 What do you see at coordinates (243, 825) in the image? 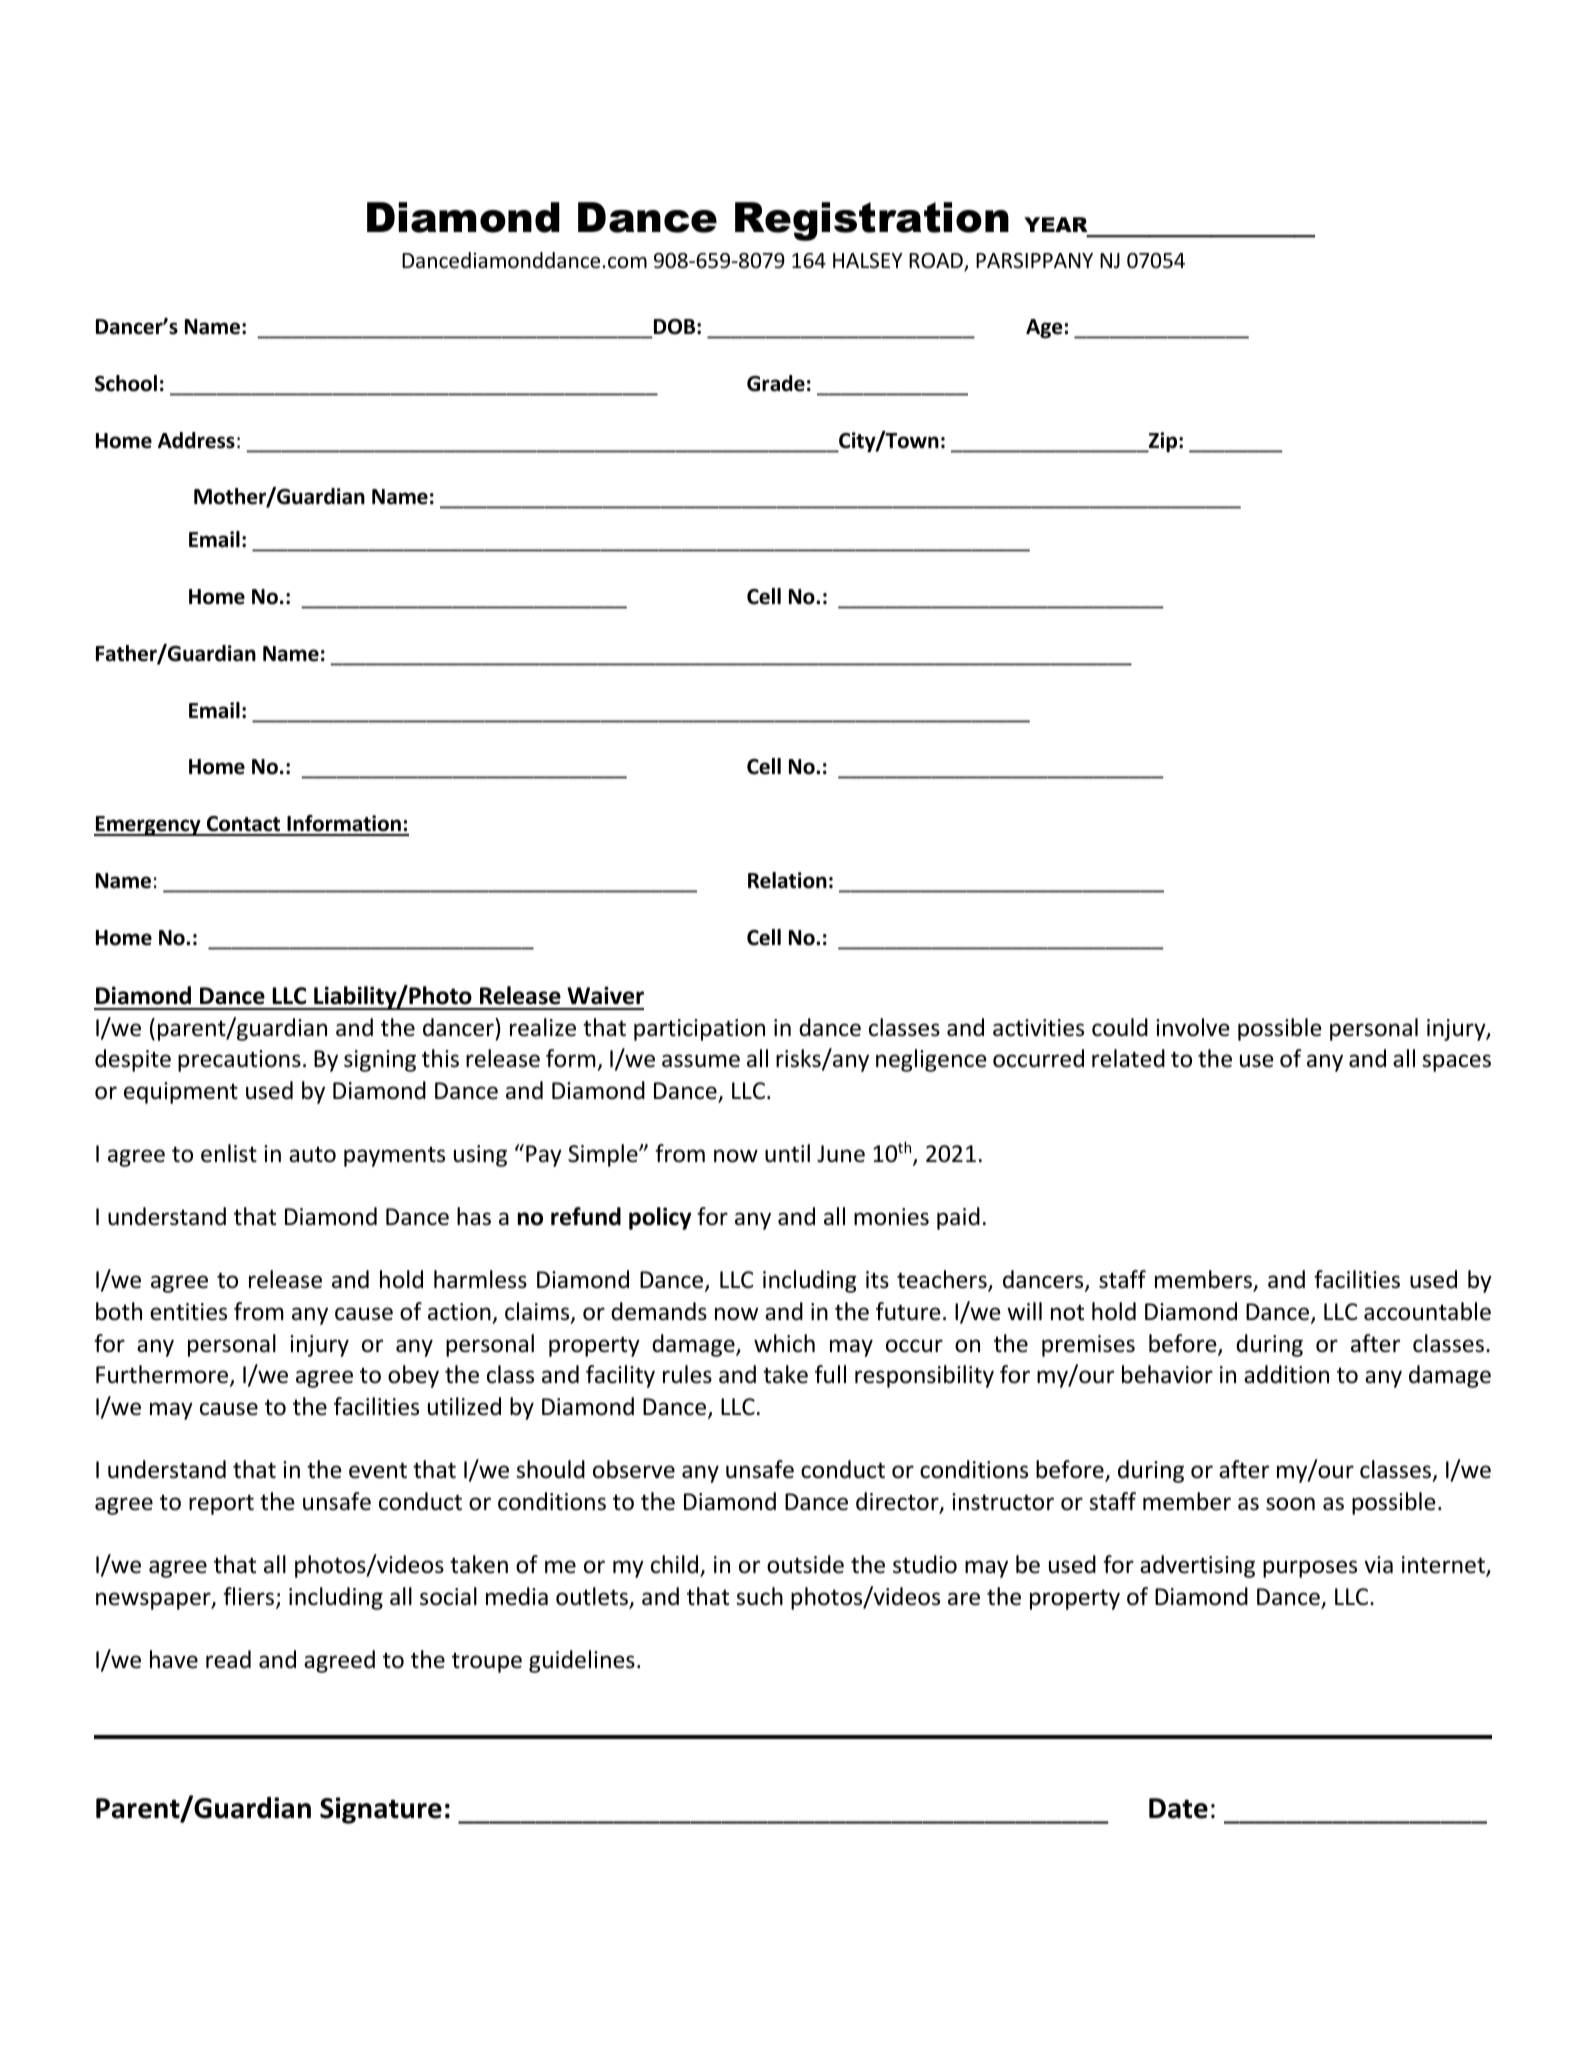
I see `Contact` at bounding box center [243, 825].
